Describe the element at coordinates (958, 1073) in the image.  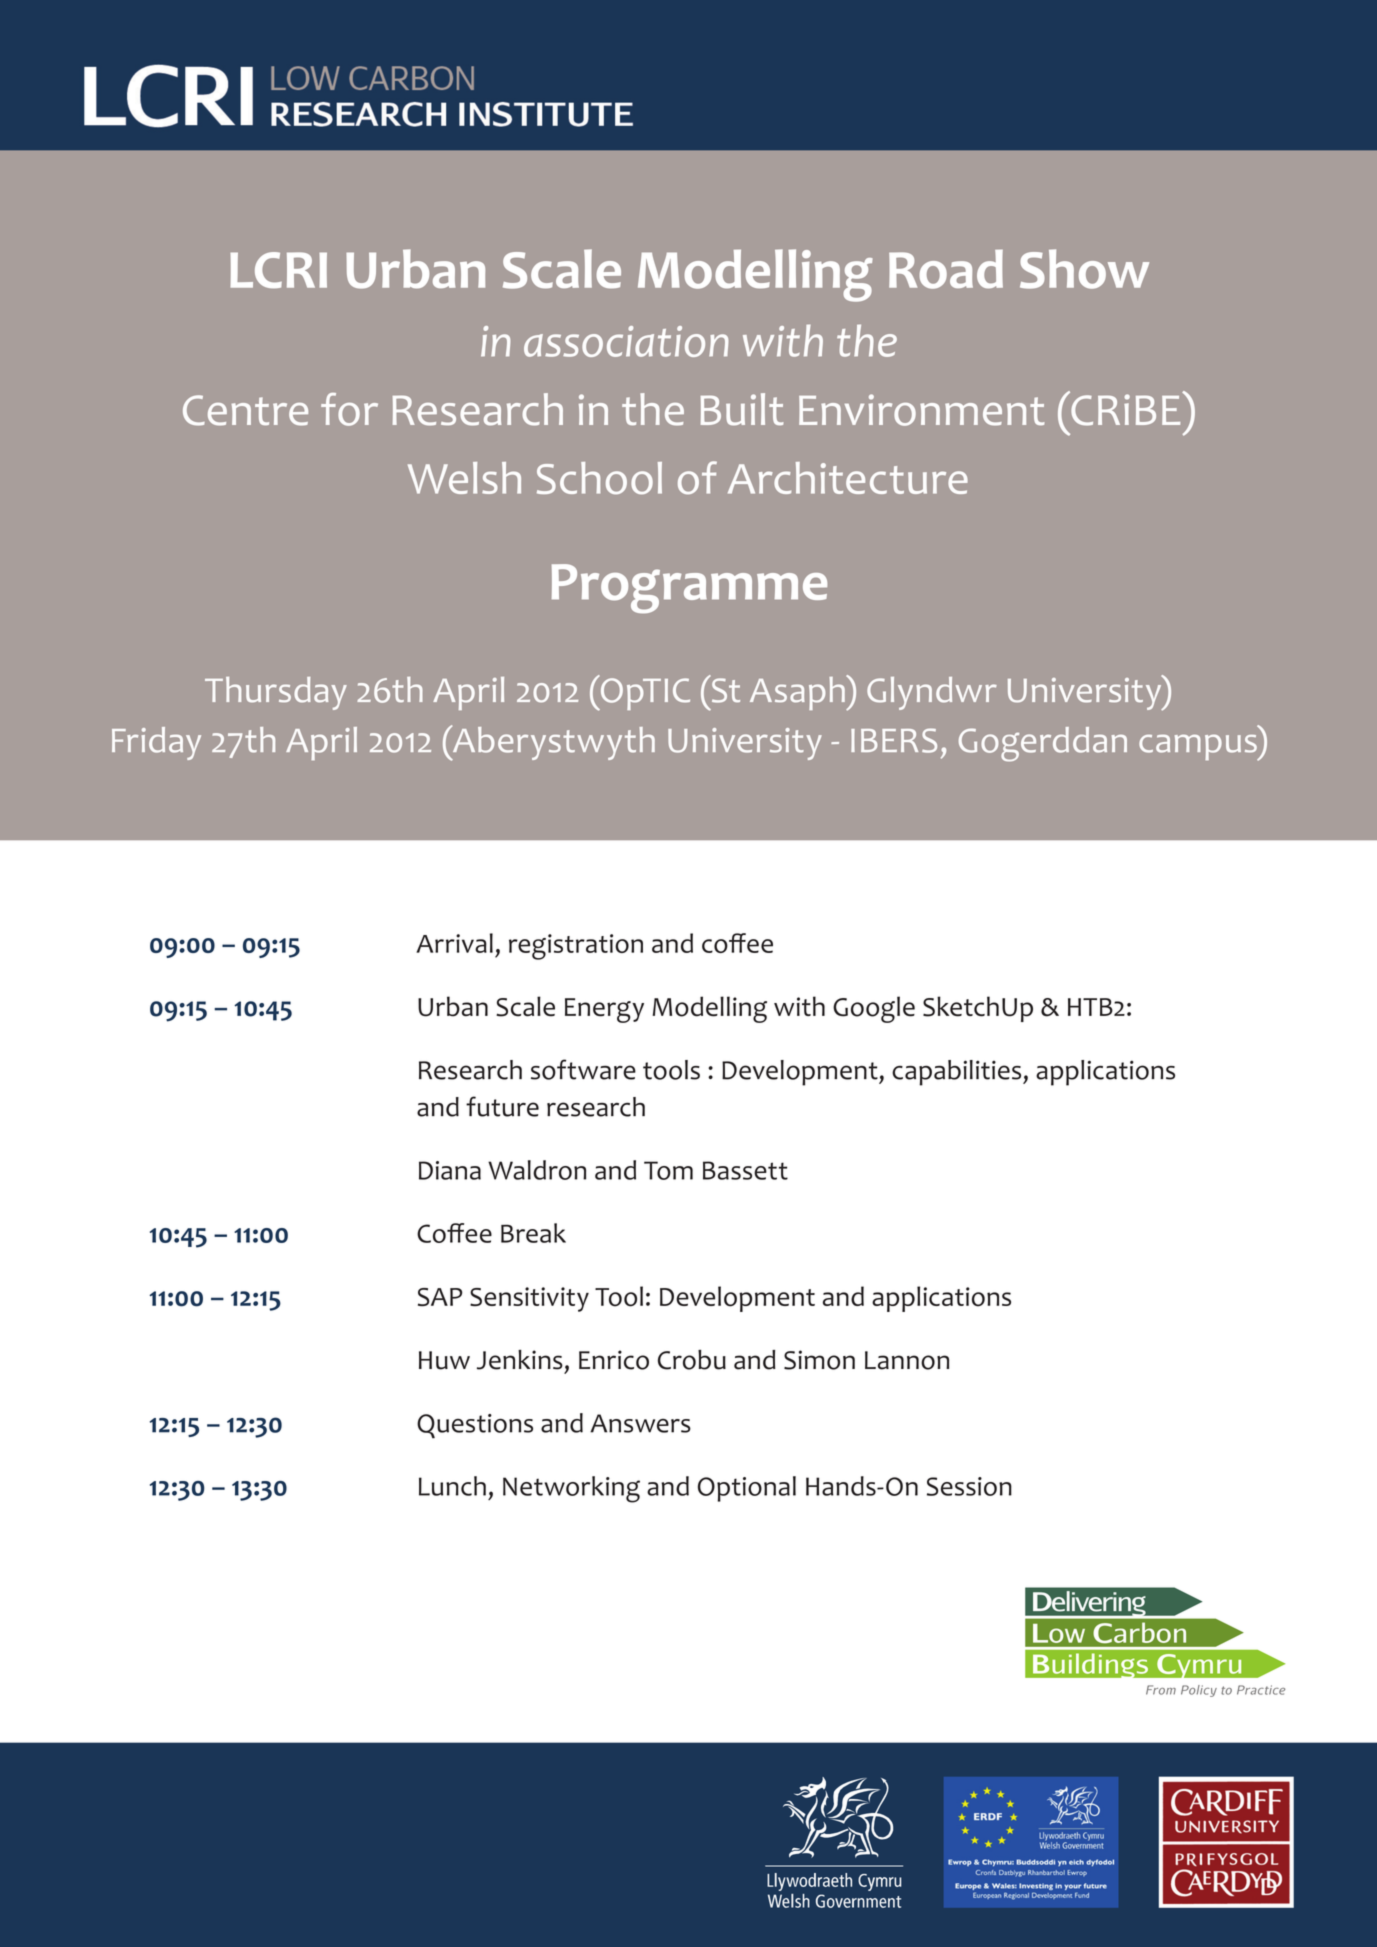
I see `capabilities` at that location.
